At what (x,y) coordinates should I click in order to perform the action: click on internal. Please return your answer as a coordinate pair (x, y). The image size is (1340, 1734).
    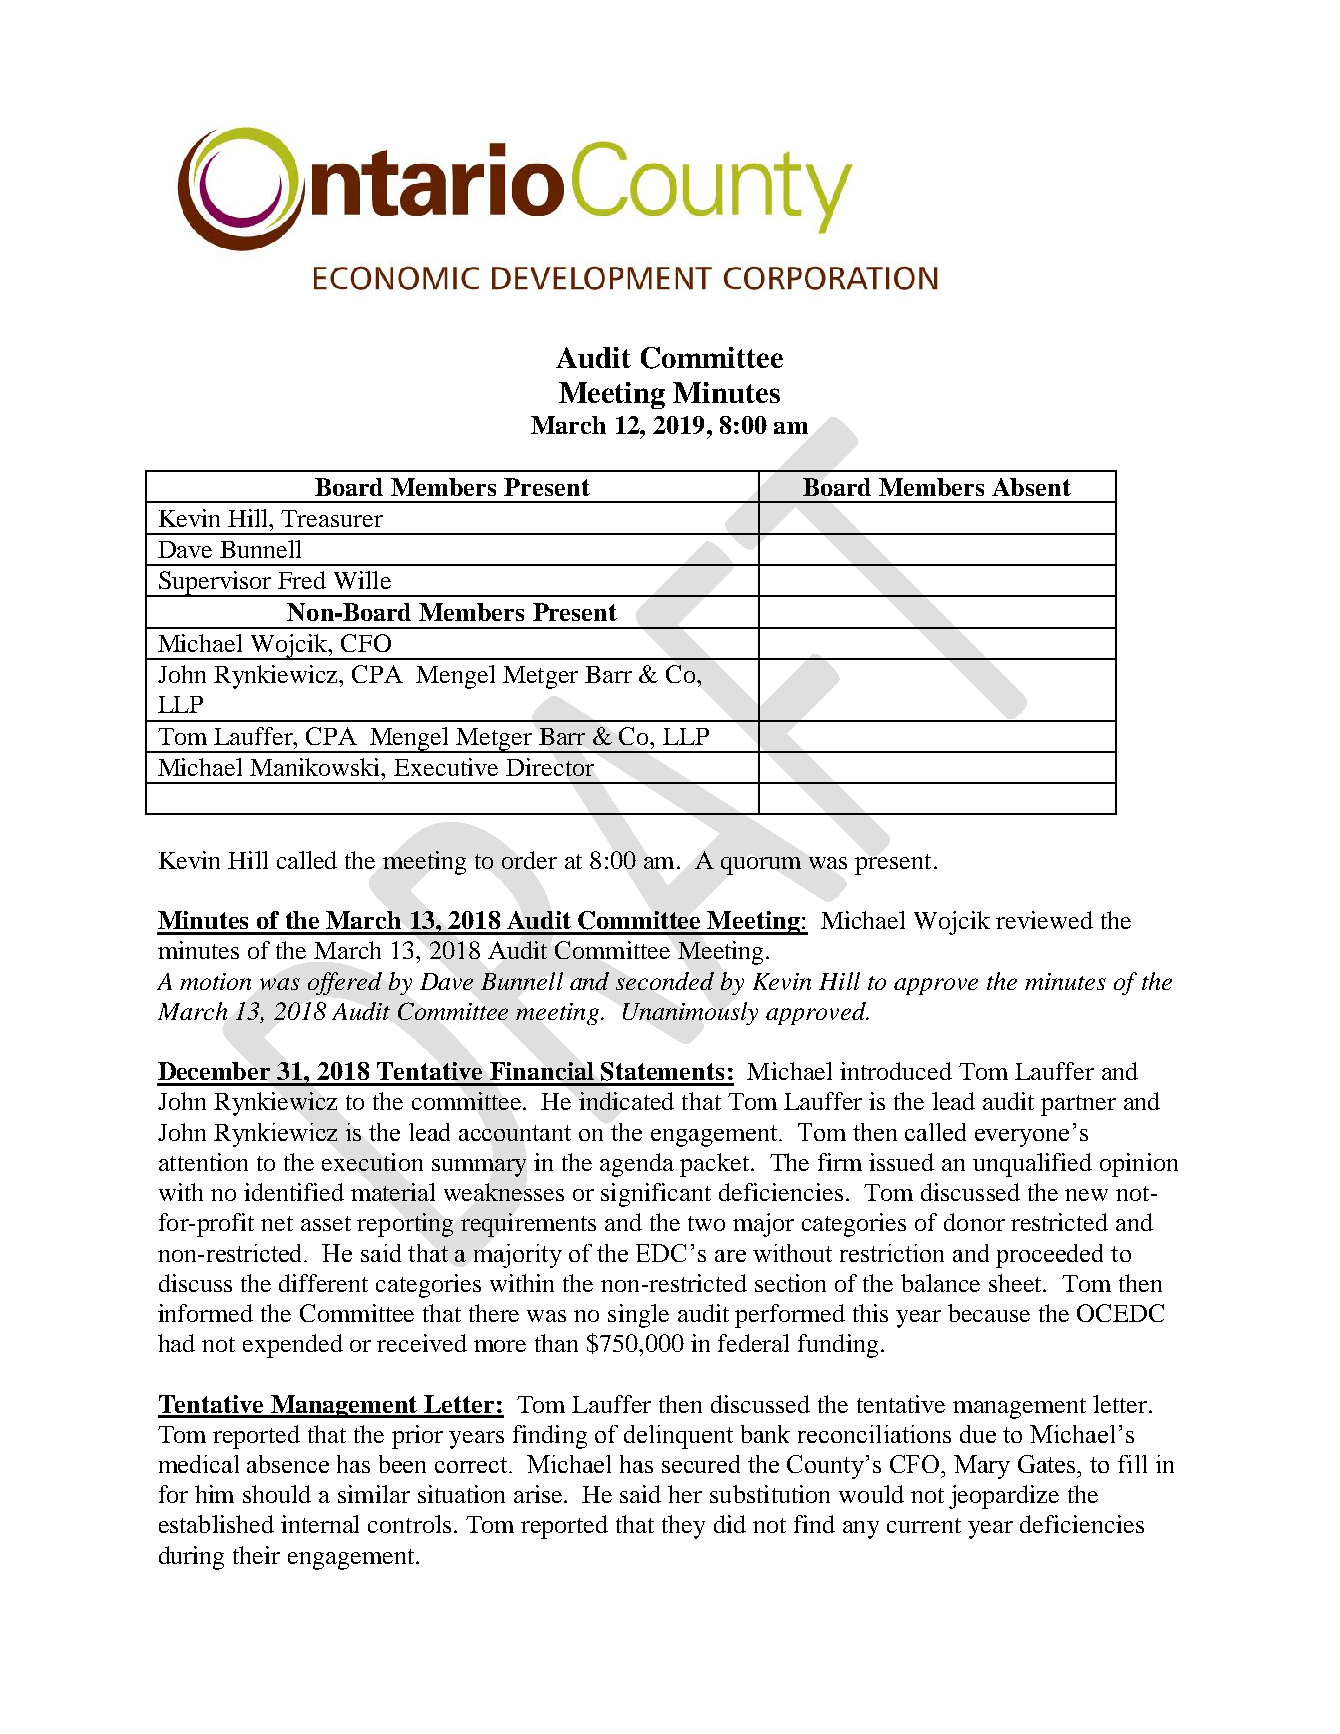
    Looking at the image, I should click on (320, 1524).
